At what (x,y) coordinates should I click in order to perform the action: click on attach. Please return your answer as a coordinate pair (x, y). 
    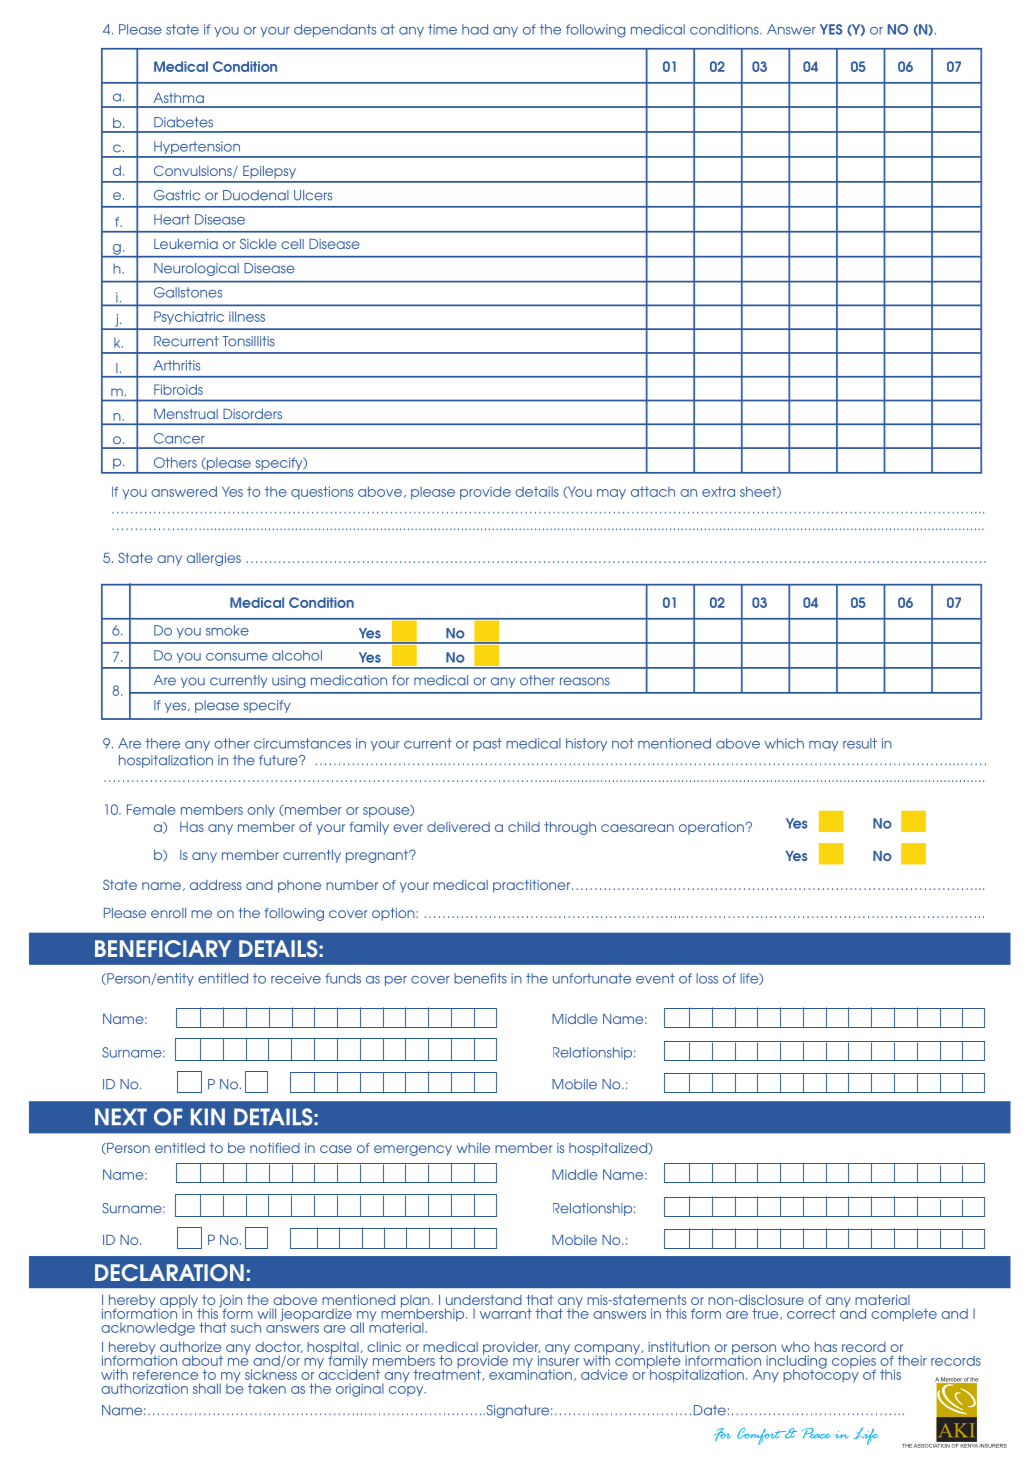
    Looking at the image, I should click on (653, 491).
